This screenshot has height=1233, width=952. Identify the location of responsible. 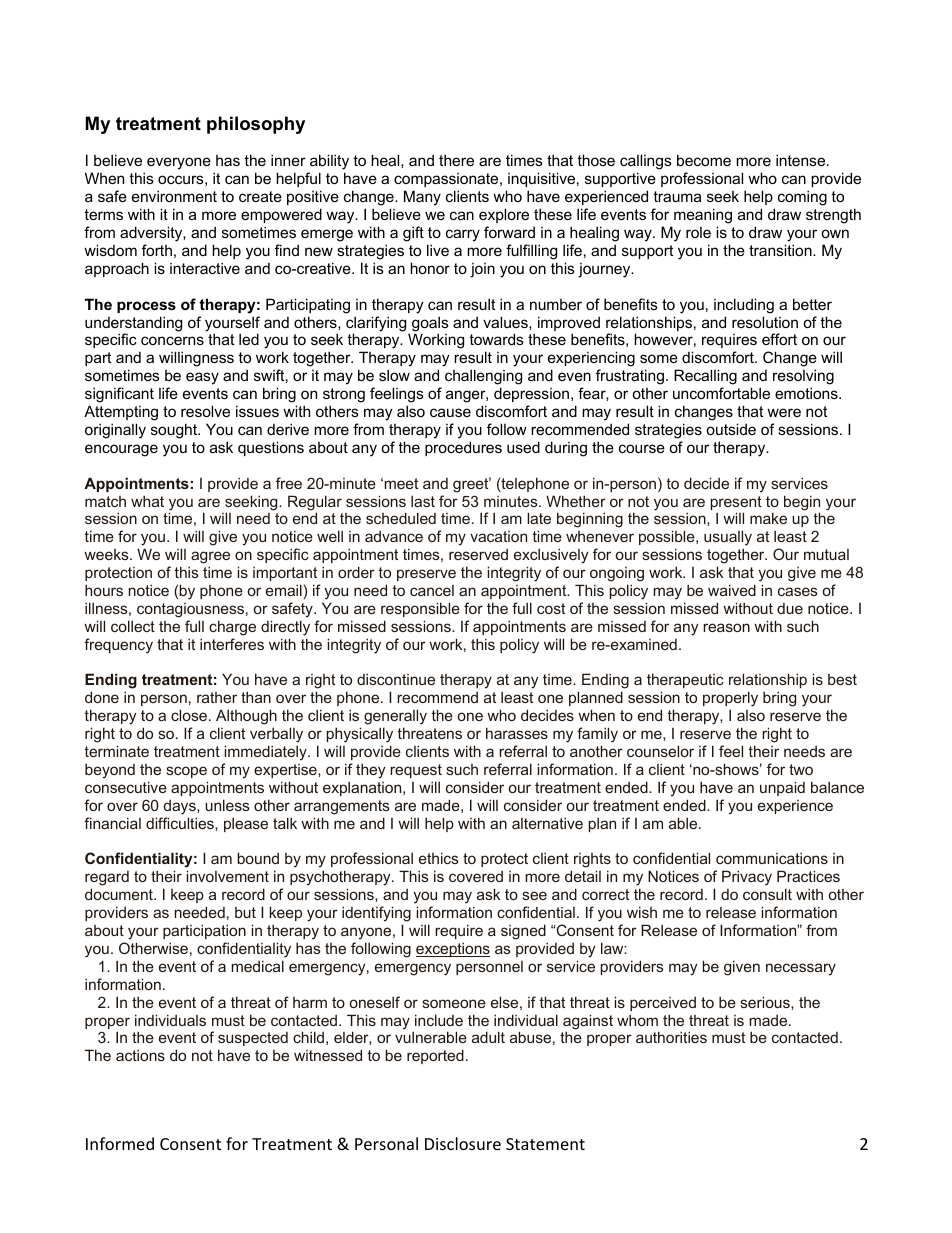
(420, 609).
